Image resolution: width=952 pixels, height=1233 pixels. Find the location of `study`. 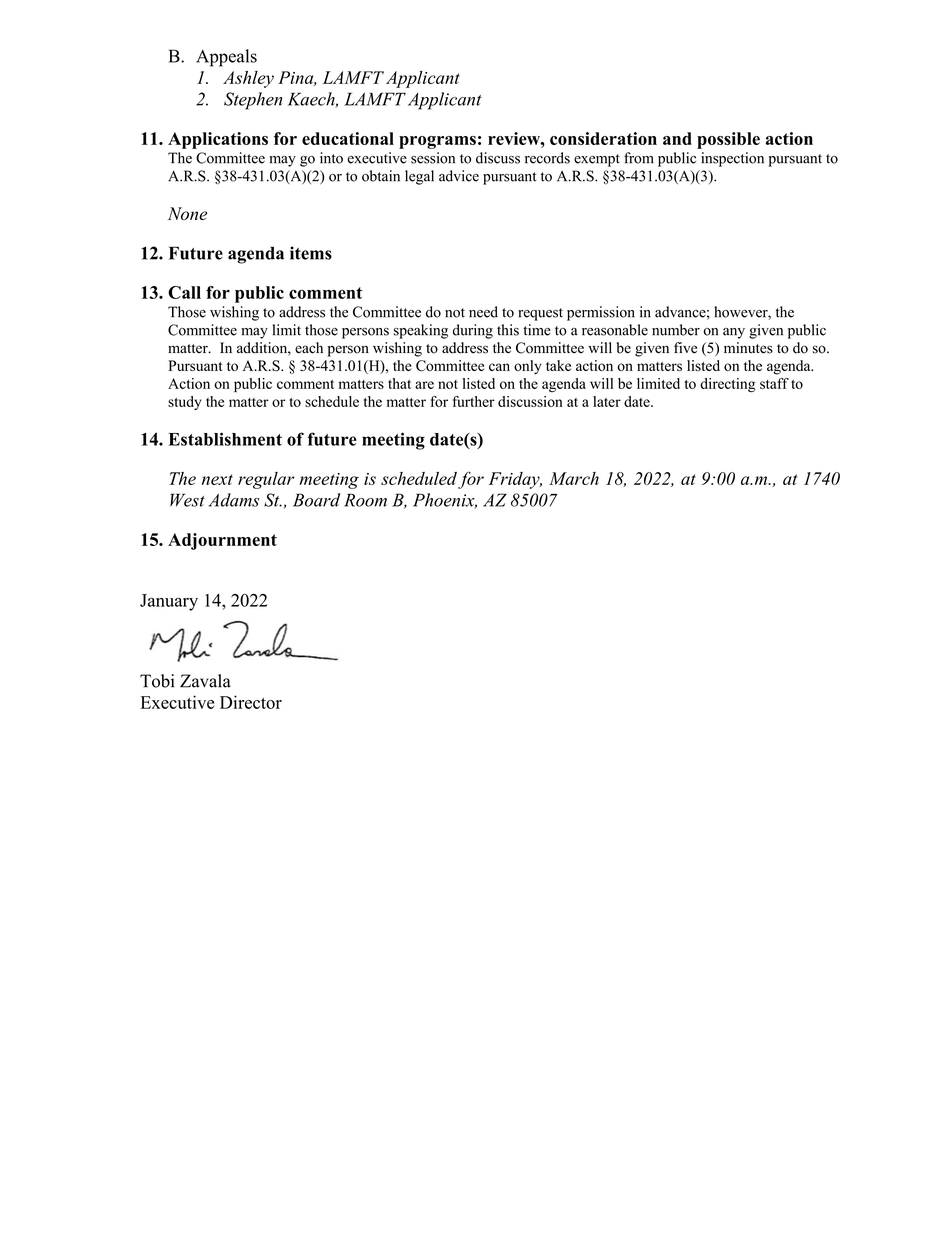

study is located at coordinates (184, 403).
